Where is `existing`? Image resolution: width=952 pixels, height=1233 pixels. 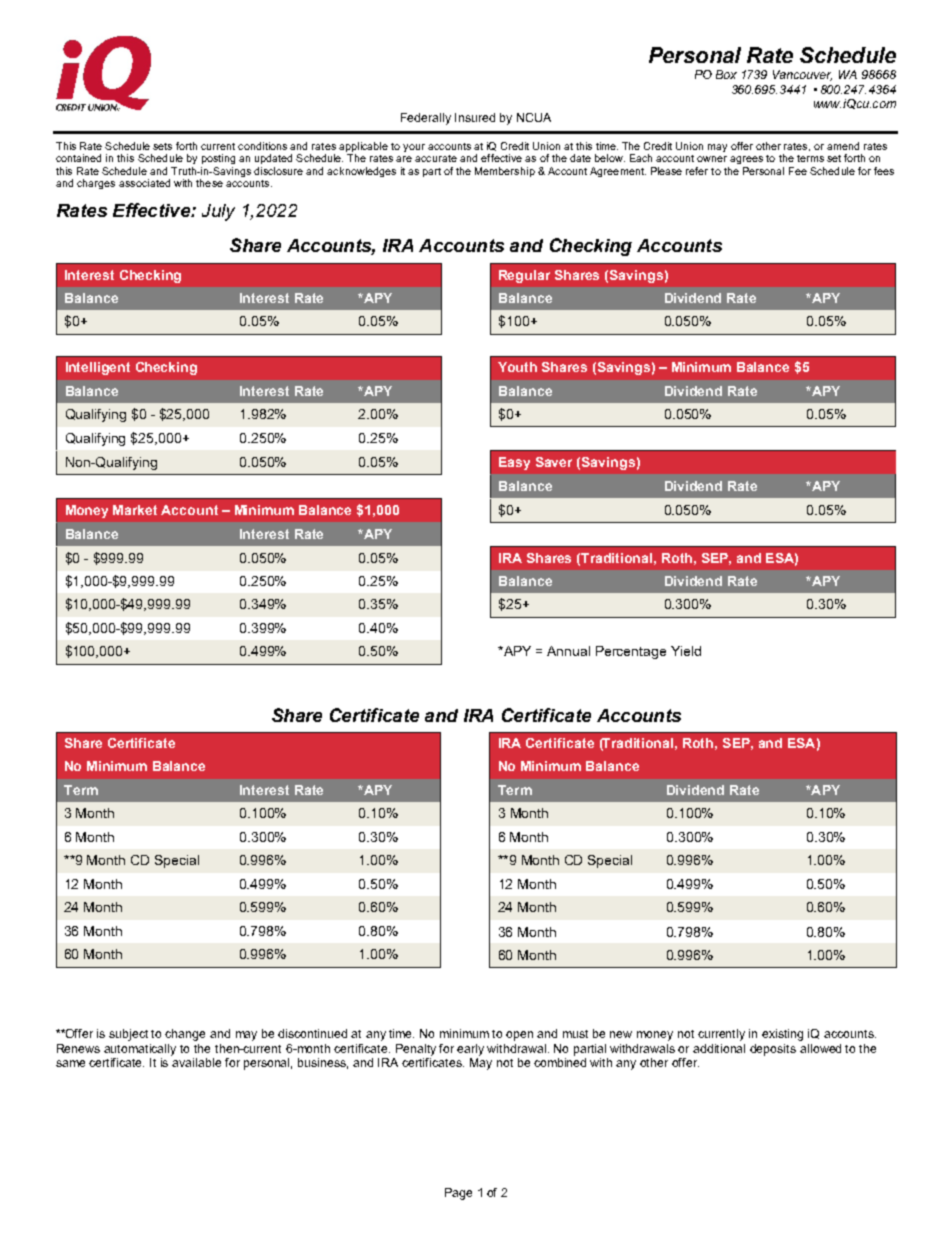
existing is located at coordinates (782, 1035).
